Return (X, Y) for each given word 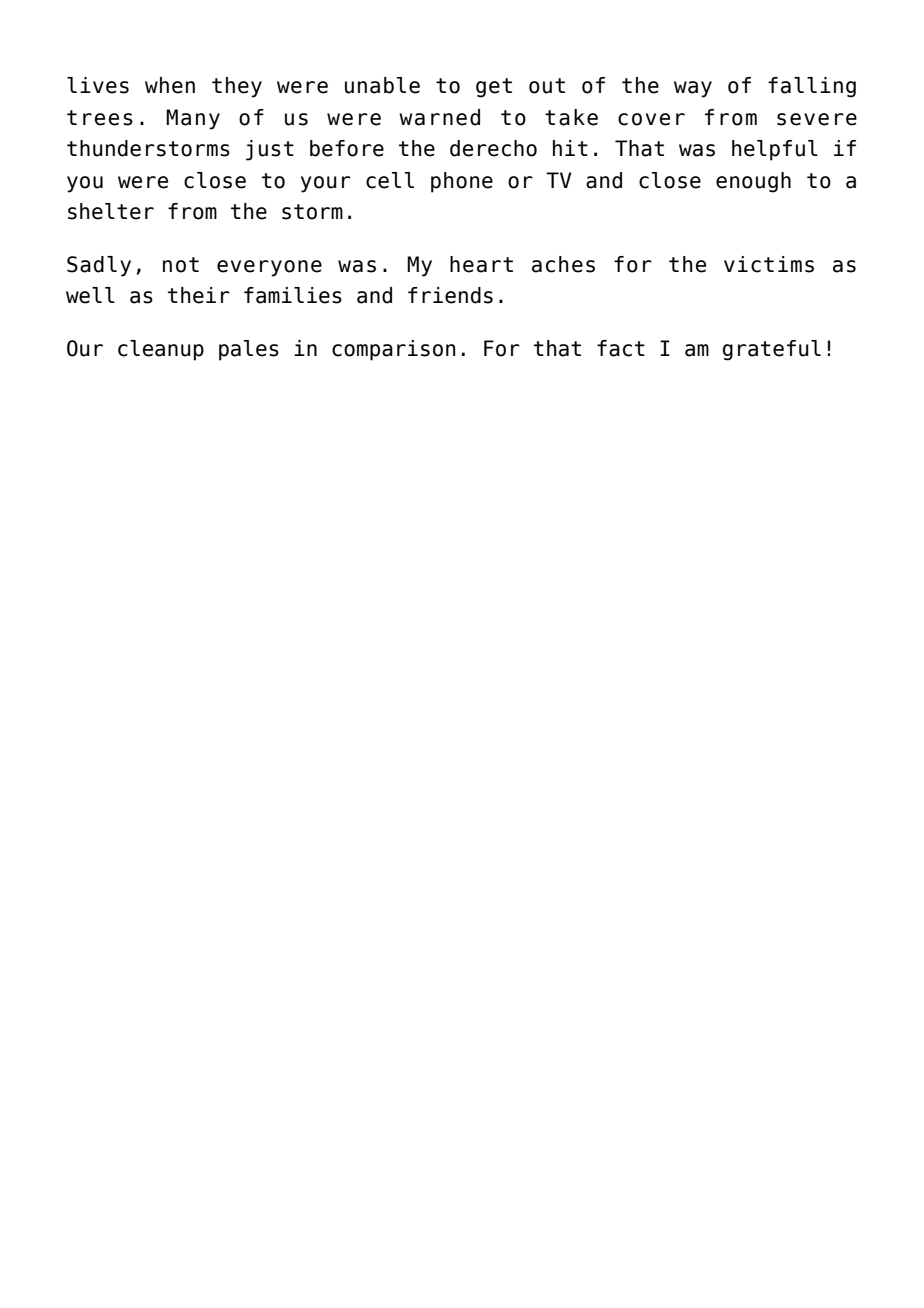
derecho (493, 148)
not (181, 265)
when (170, 85)
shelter (111, 211)
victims (769, 264)
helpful (775, 150)
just (270, 150)
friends (450, 295)
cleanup (161, 350)
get (494, 88)
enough (753, 182)
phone (462, 182)
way (693, 89)
